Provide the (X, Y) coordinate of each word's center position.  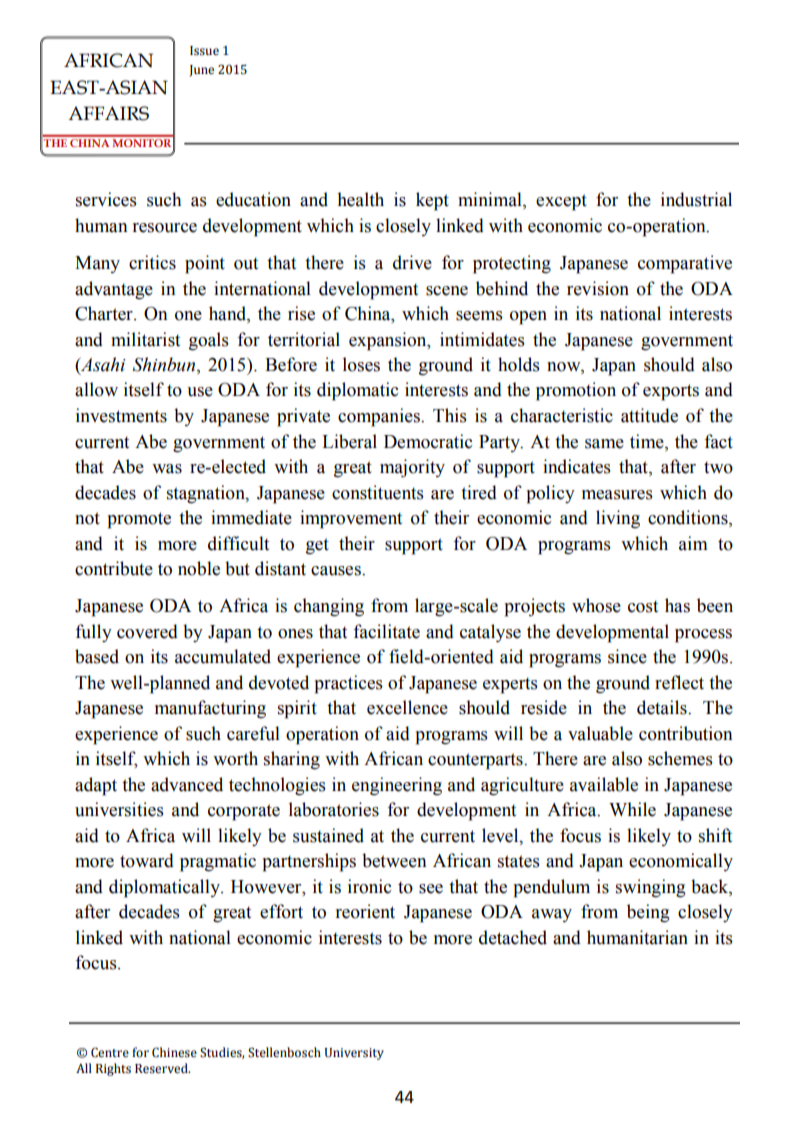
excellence (407, 707)
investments (121, 415)
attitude (649, 415)
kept (432, 201)
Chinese (174, 1052)
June (201, 71)
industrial (696, 199)
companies (380, 417)
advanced (187, 784)
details (663, 707)
